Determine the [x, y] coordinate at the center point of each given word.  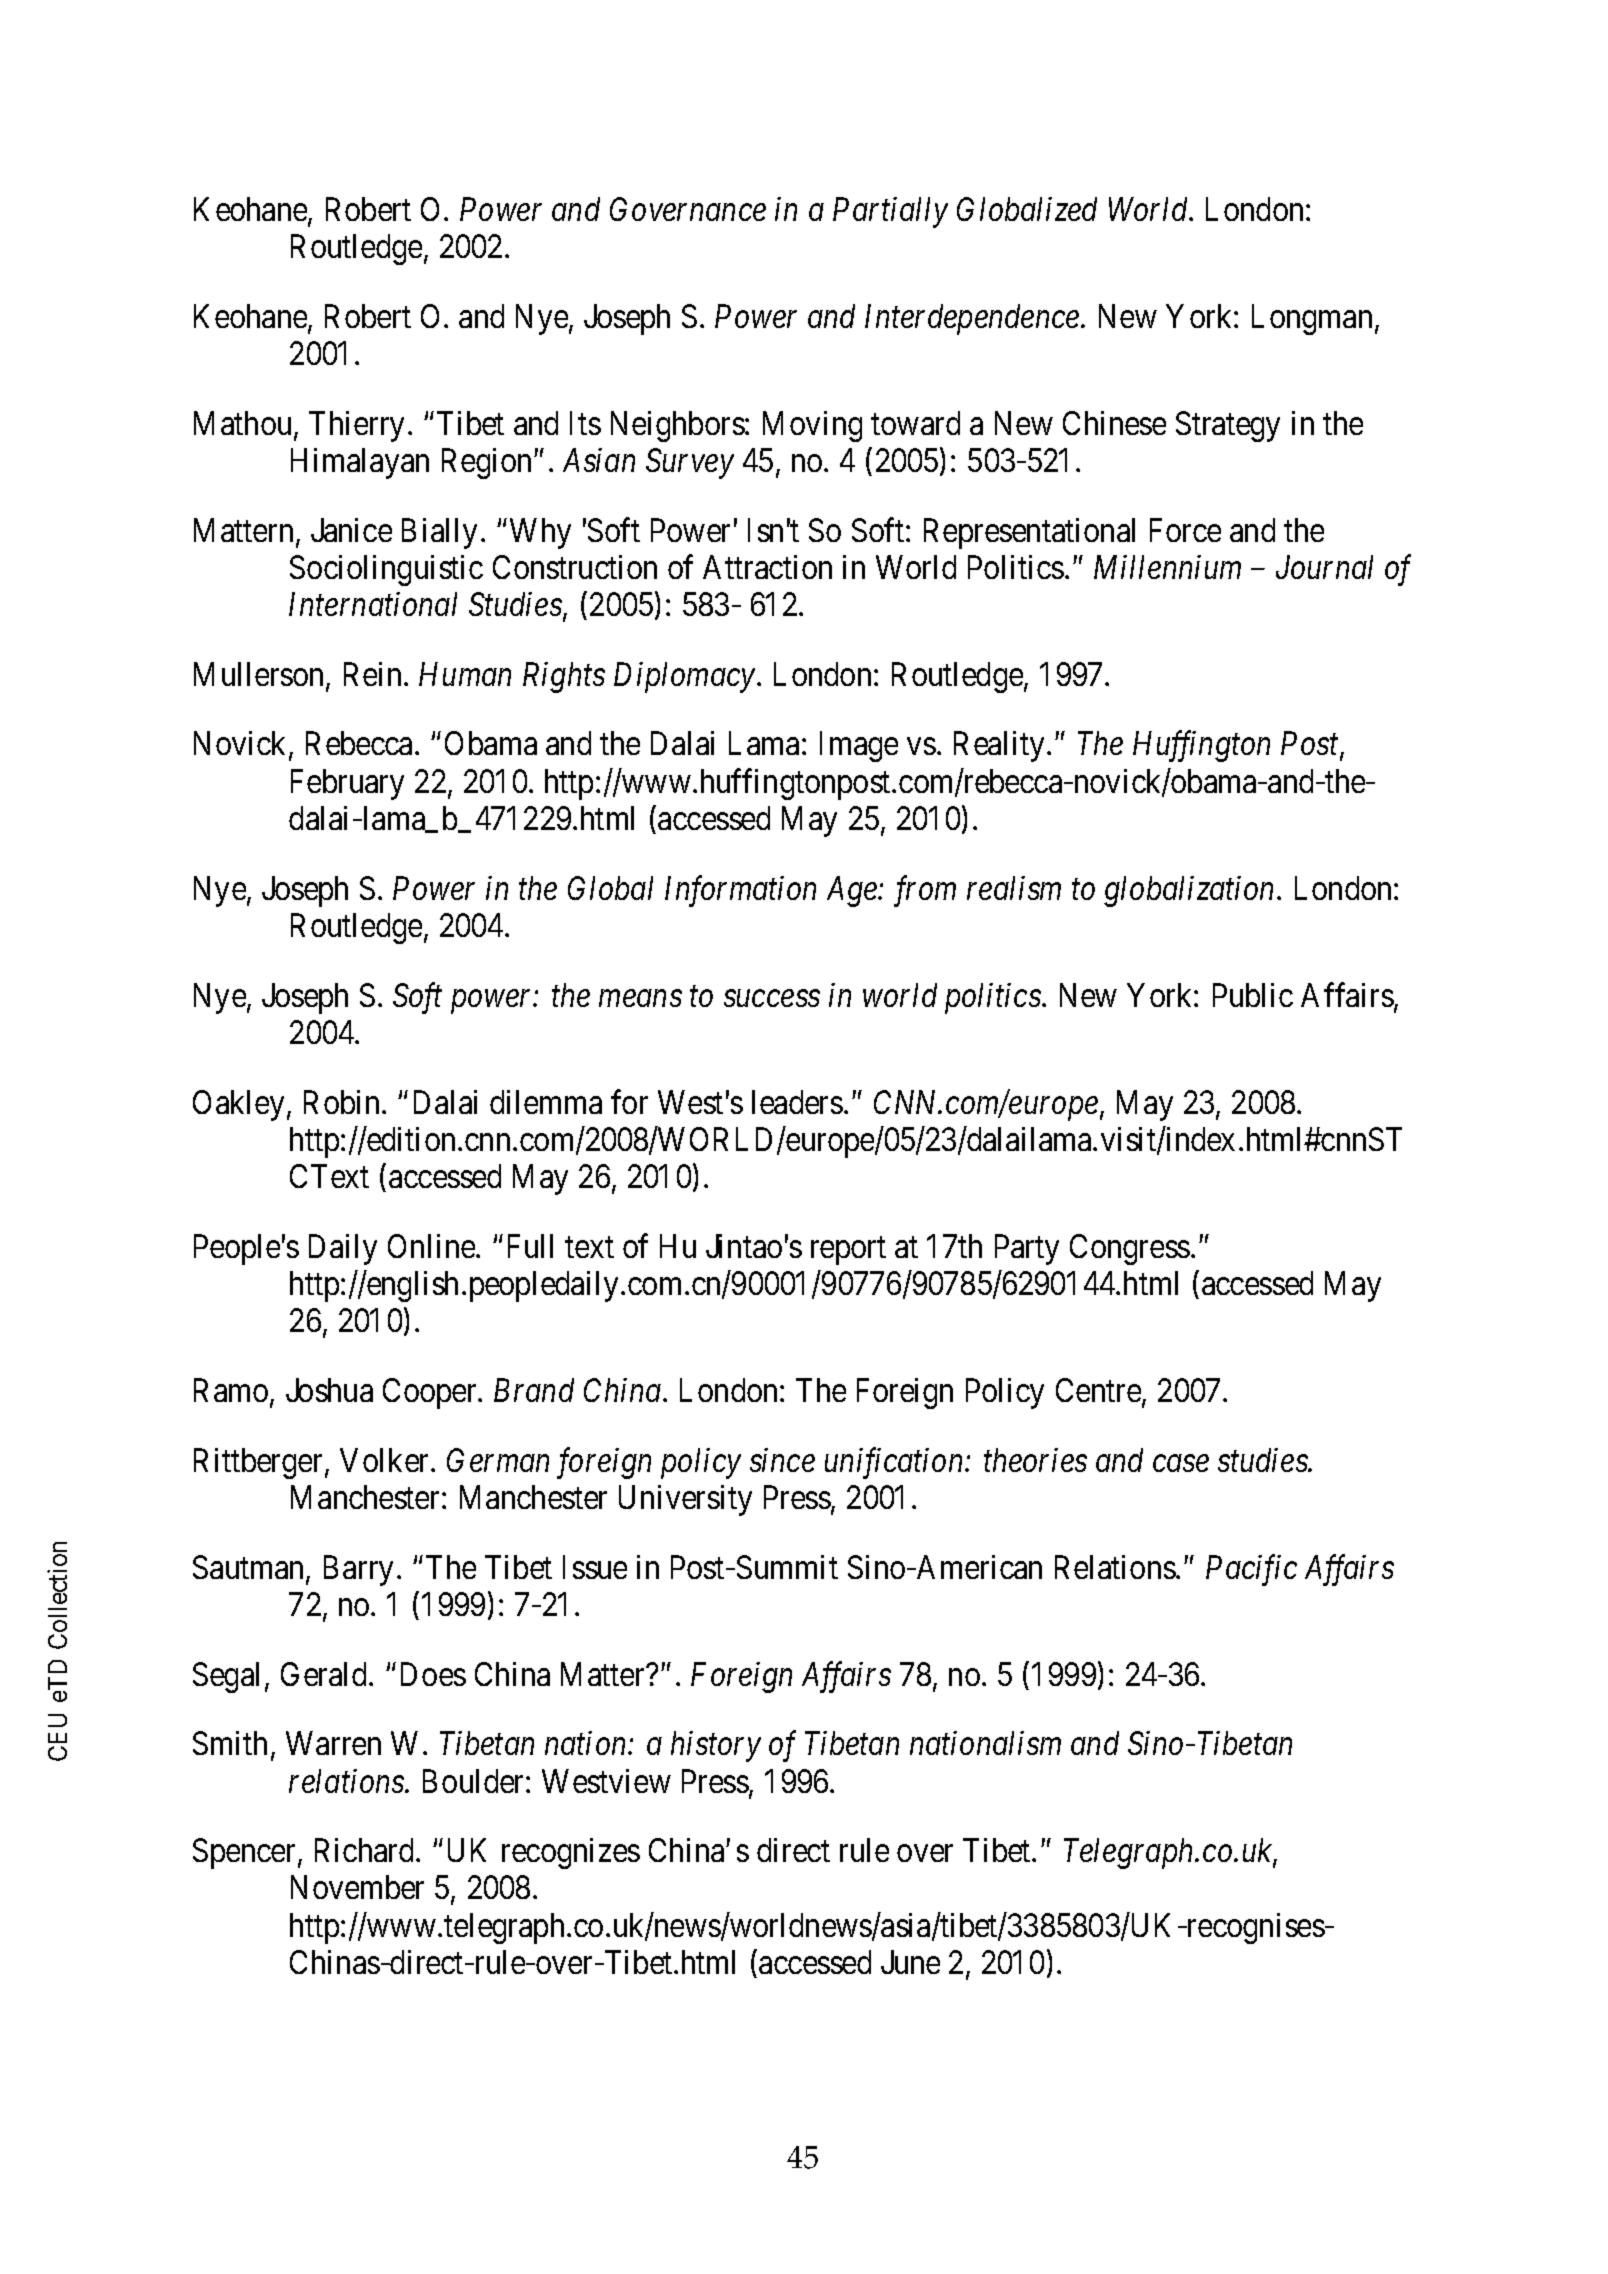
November [357, 1887]
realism [1014, 888]
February [347, 784]
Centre [1099, 1391]
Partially [890, 212]
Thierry [356, 426]
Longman [1314, 319]
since [782, 1460]
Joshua [329, 1390]
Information [740, 891]
